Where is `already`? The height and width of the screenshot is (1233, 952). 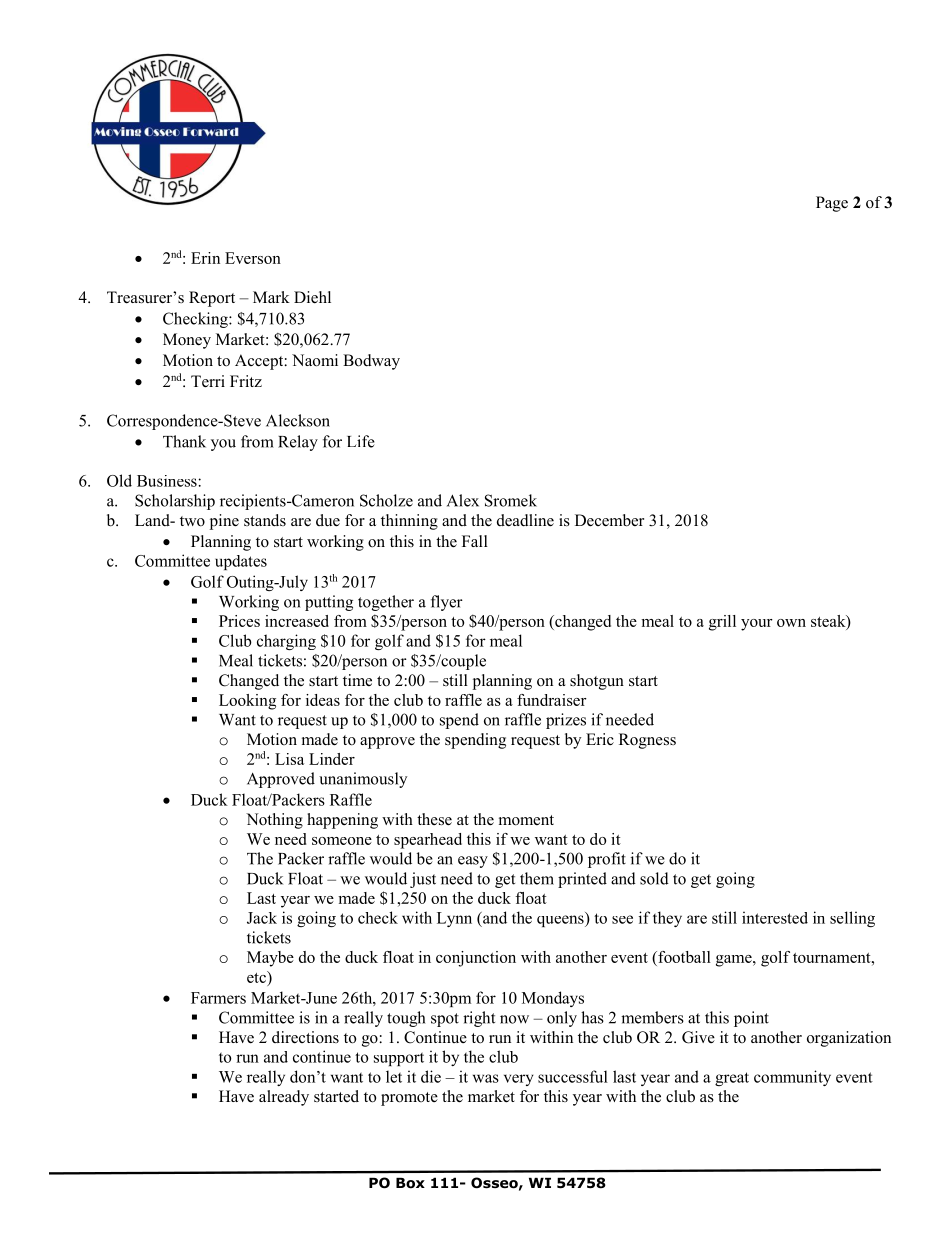
already is located at coordinates (284, 1098).
